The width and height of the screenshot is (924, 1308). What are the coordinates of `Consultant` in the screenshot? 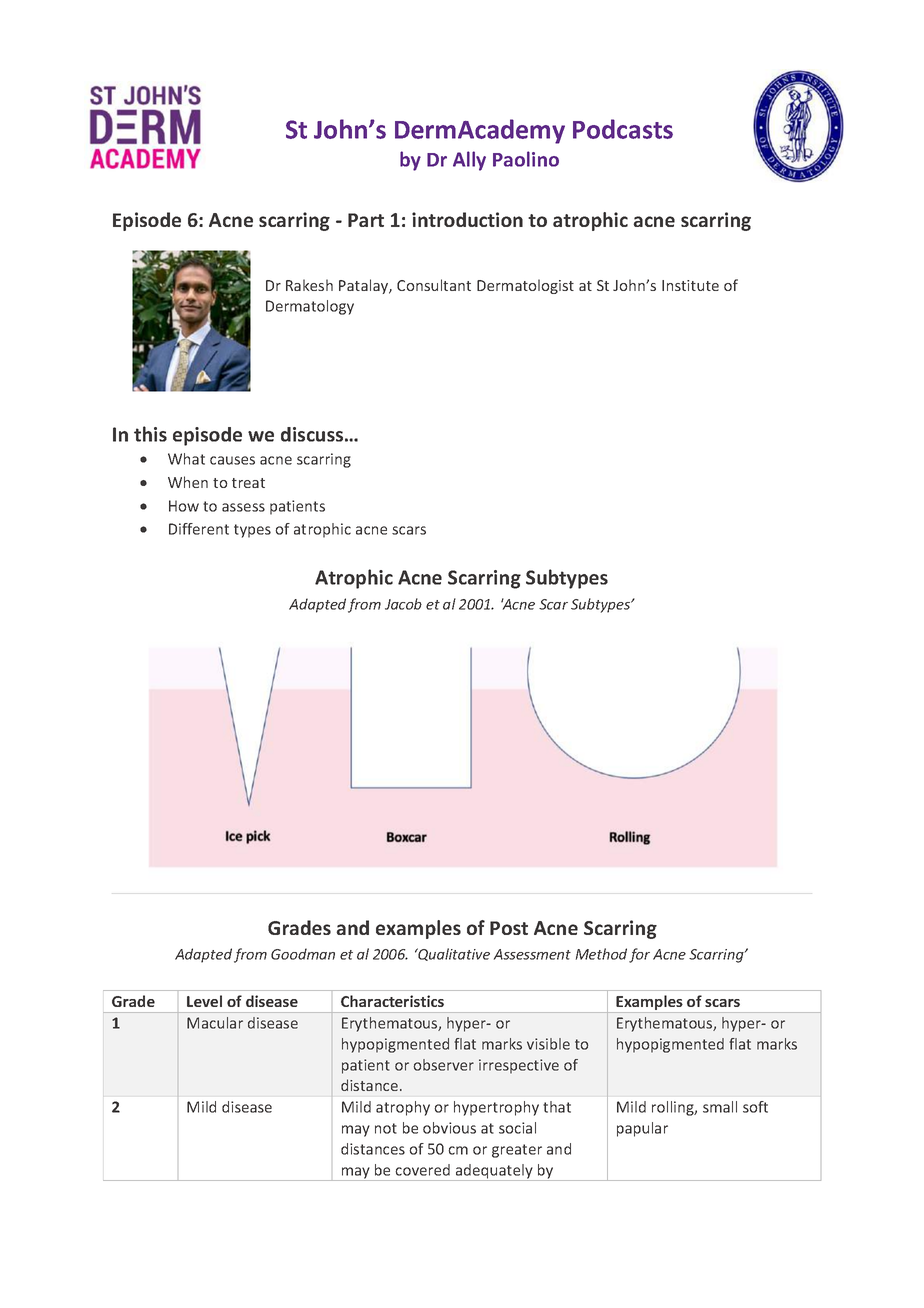 It's located at (434, 285).
